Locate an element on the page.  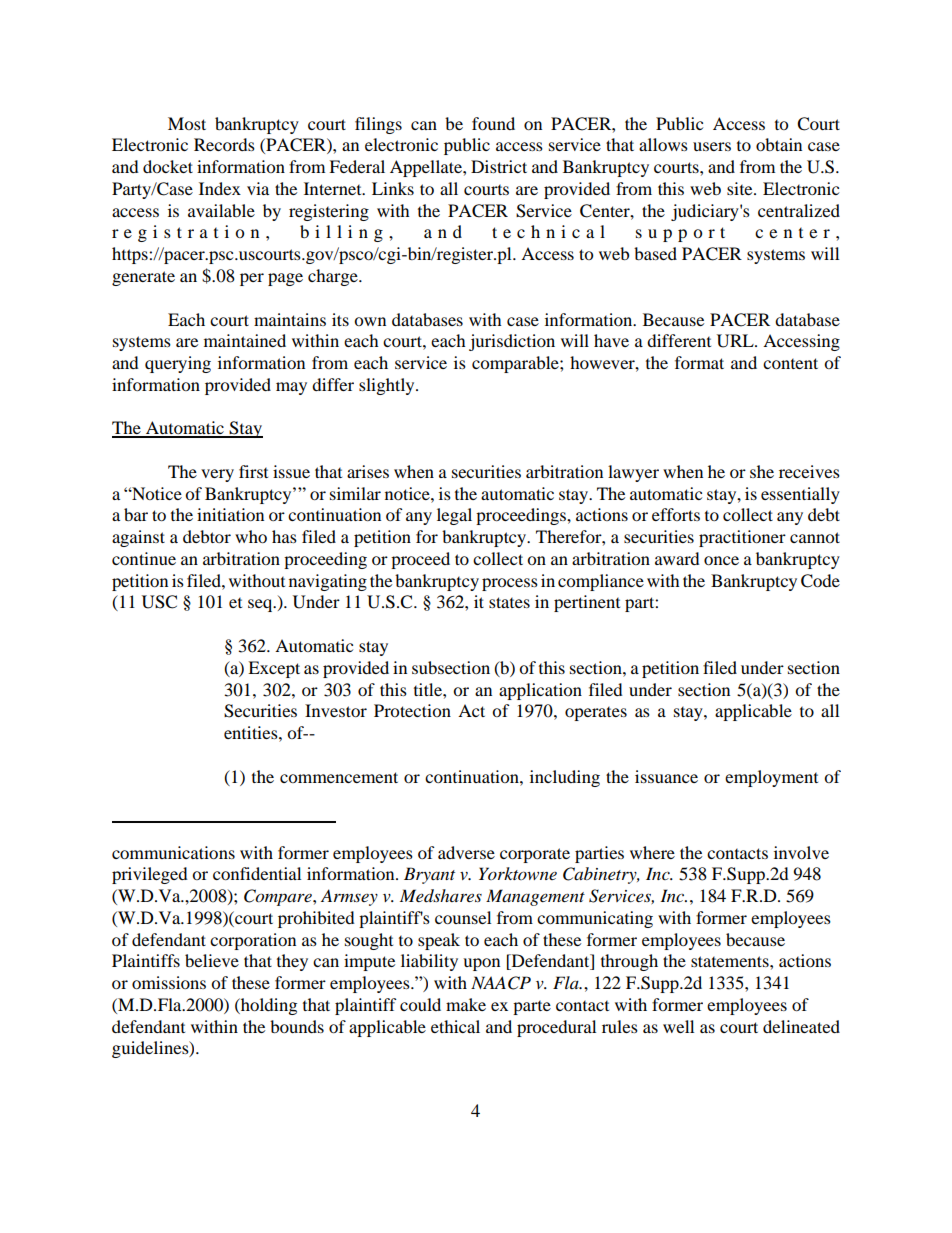
users is located at coordinates (712, 146).
